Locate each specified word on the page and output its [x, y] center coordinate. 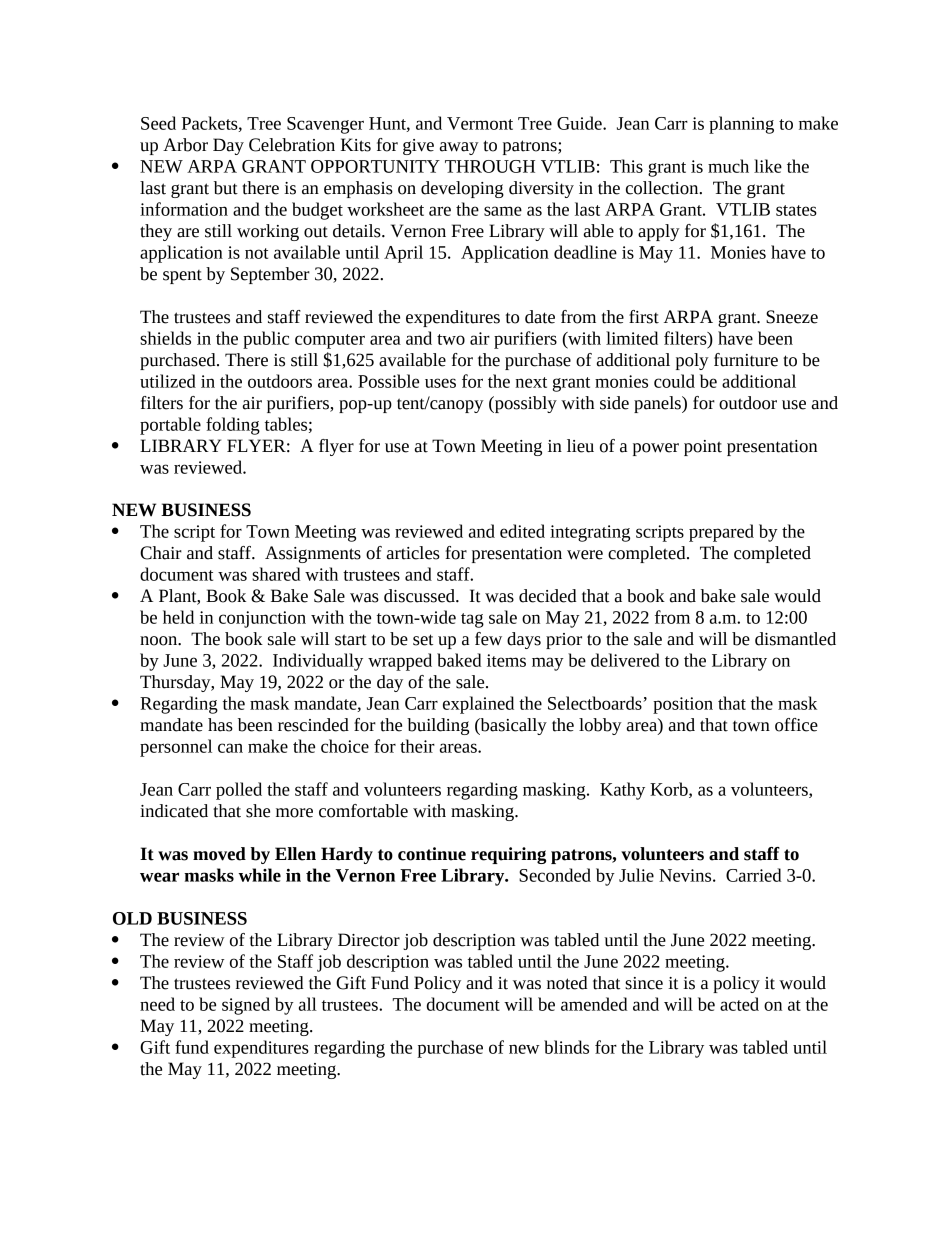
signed [246, 1006]
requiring [508, 855]
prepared [721, 533]
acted [739, 1004]
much [728, 166]
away [459, 148]
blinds [566, 1047]
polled [239, 791]
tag [472, 620]
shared [276, 574]
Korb [670, 790]
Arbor [185, 145]
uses [440, 383]
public [266, 340]
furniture [746, 360]
